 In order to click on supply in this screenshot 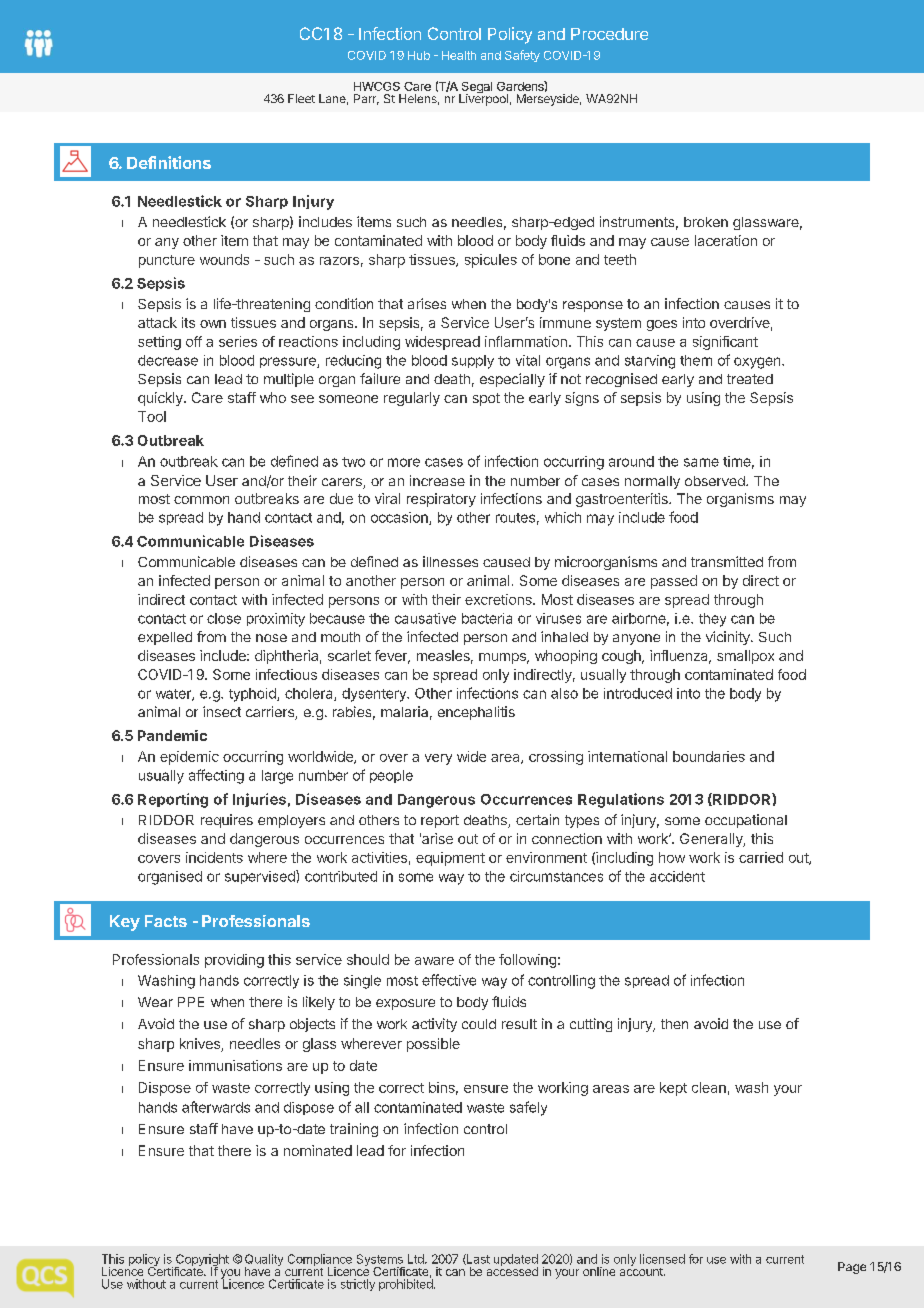, I will do `click(473, 362)`.
